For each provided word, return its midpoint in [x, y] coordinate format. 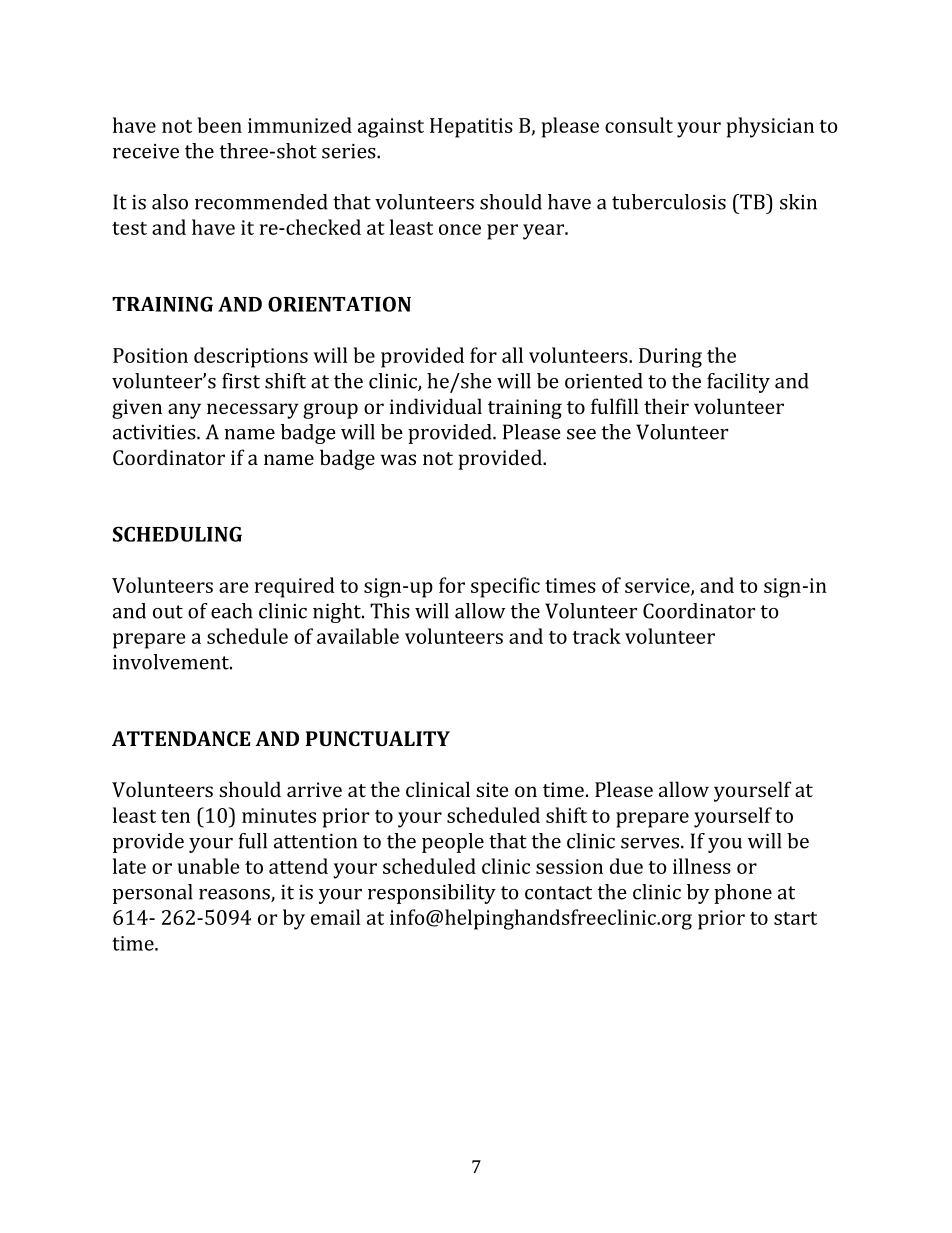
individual [436, 406]
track [596, 636]
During [670, 358]
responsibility [432, 894]
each [231, 611]
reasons [235, 895]
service [658, 586]
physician [770, 127]
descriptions [251, 357]
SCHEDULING [177, 534]
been [219, 125]
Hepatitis [471, 128]
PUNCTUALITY [378, 738]
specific [505, 587]
